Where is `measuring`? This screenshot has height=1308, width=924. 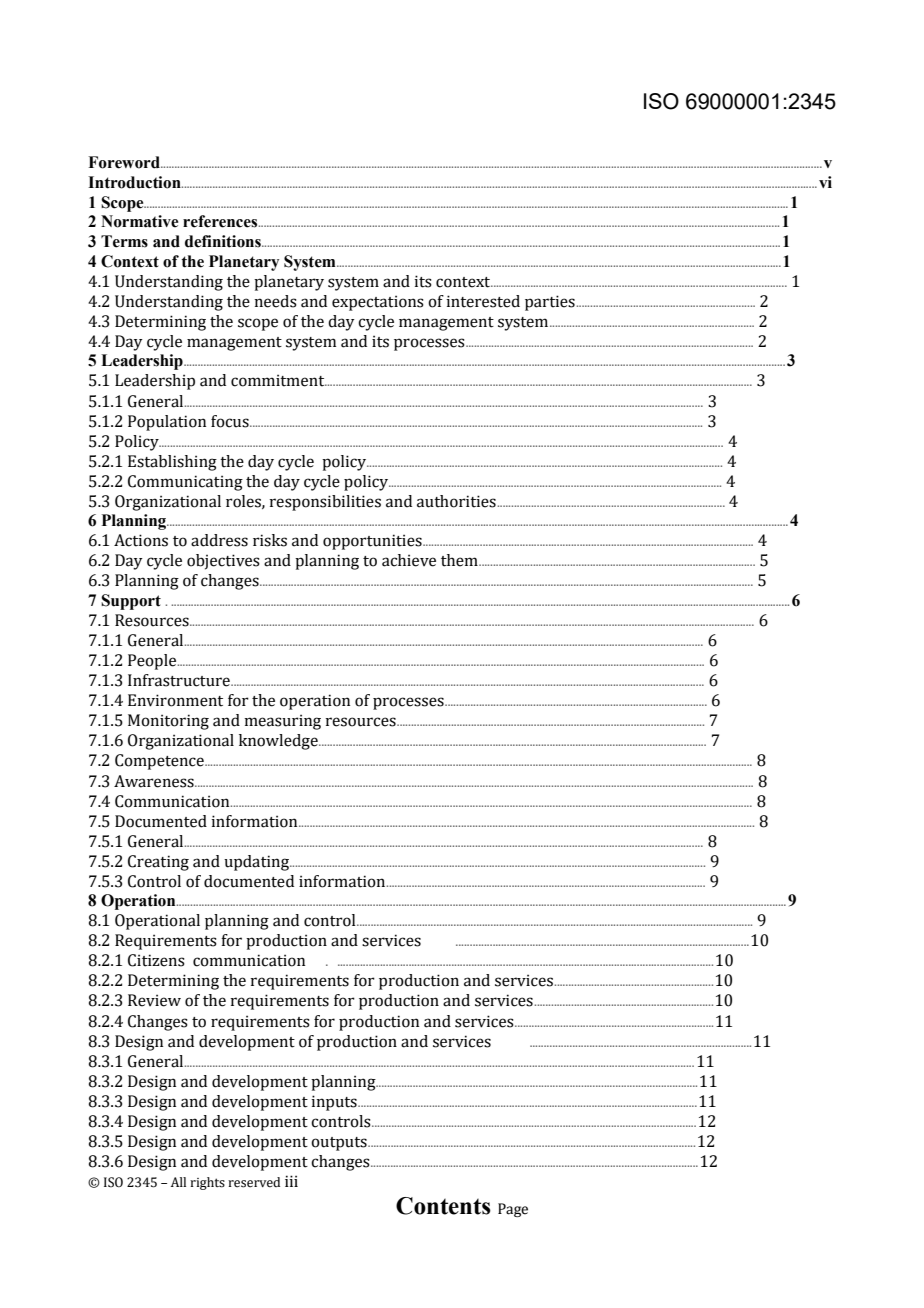
measuring is located at coordinates (282, 722).
